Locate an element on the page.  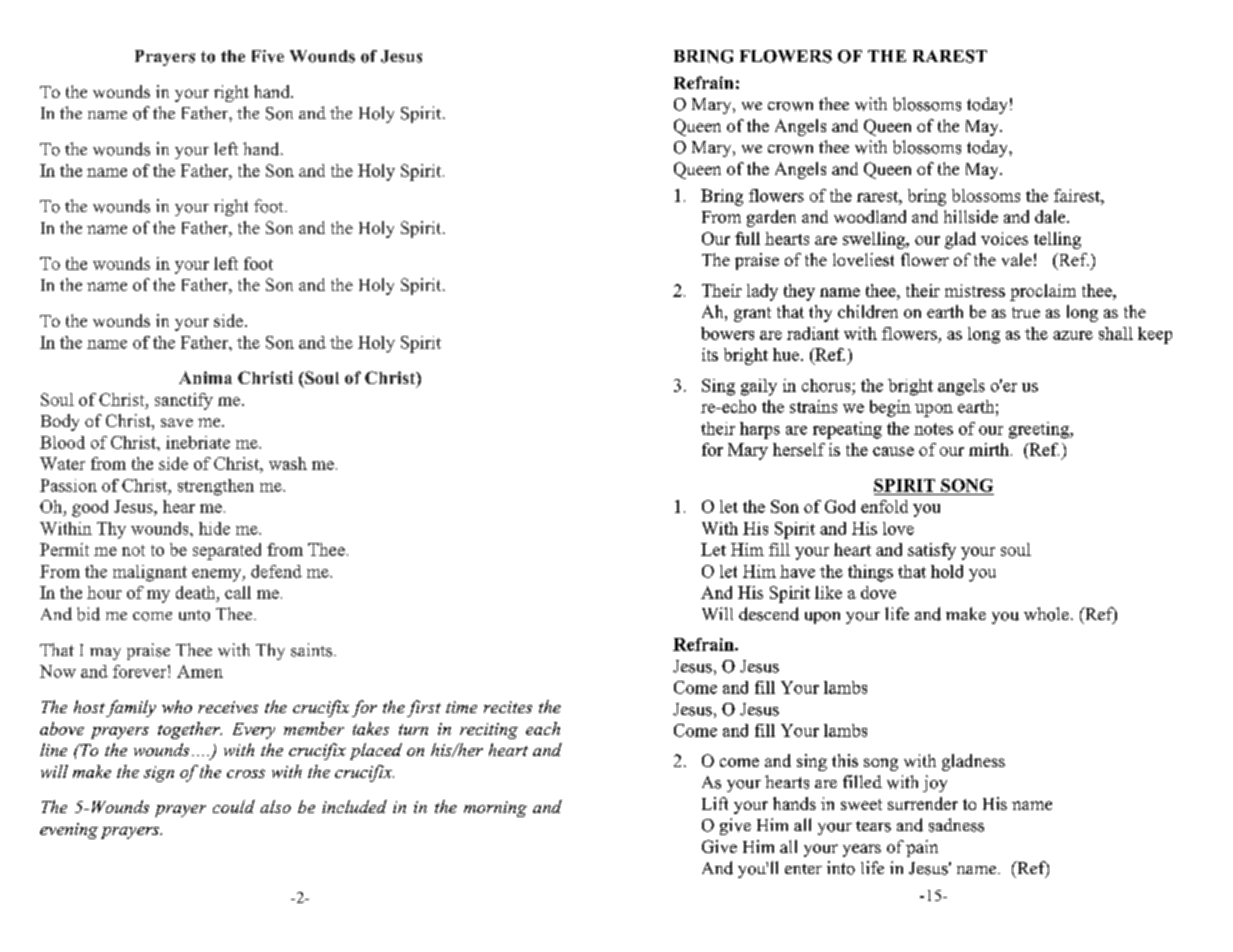
garden is located at coordinates (771, 218).
